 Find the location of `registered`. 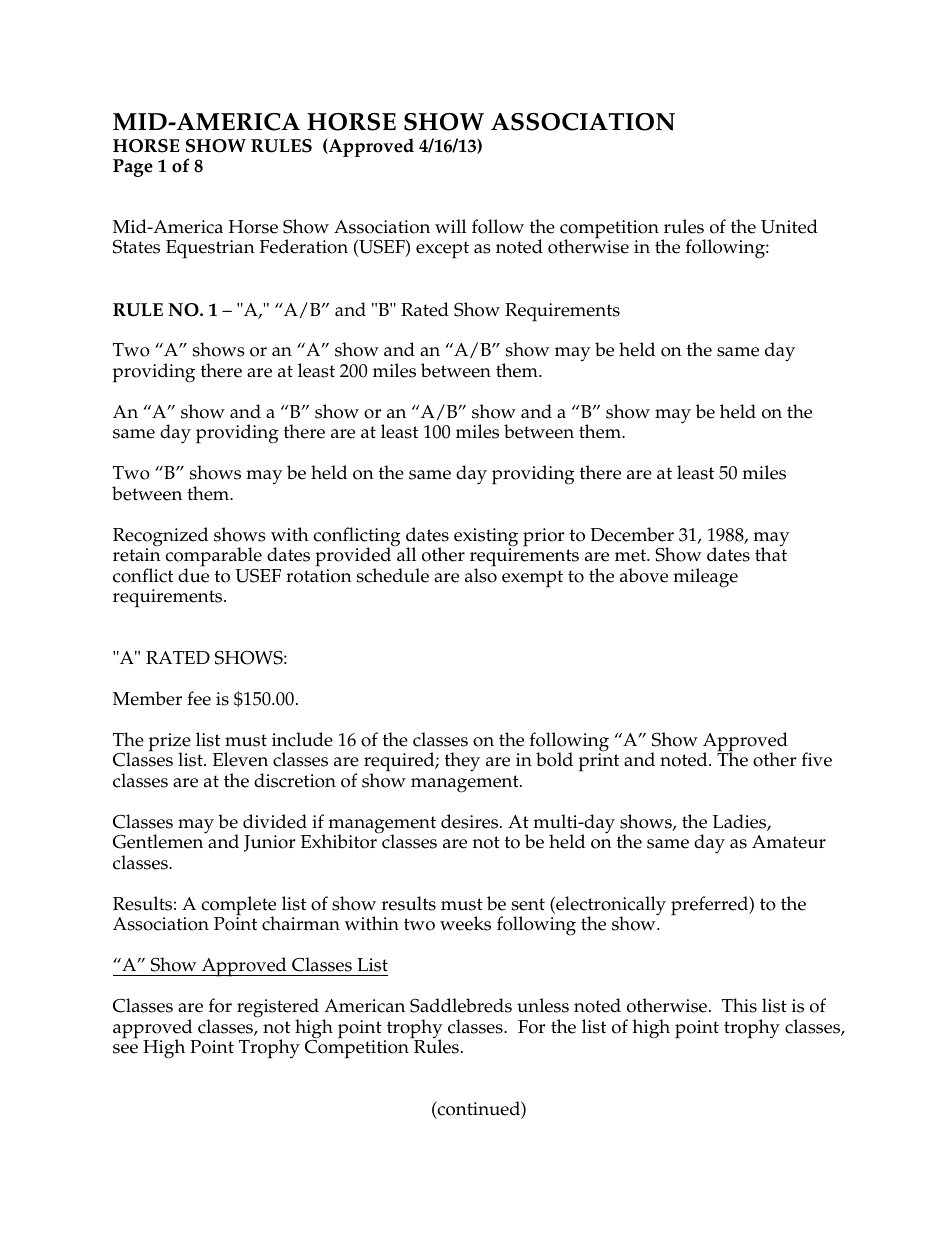

registered is located at coordinates (278, 1009).
